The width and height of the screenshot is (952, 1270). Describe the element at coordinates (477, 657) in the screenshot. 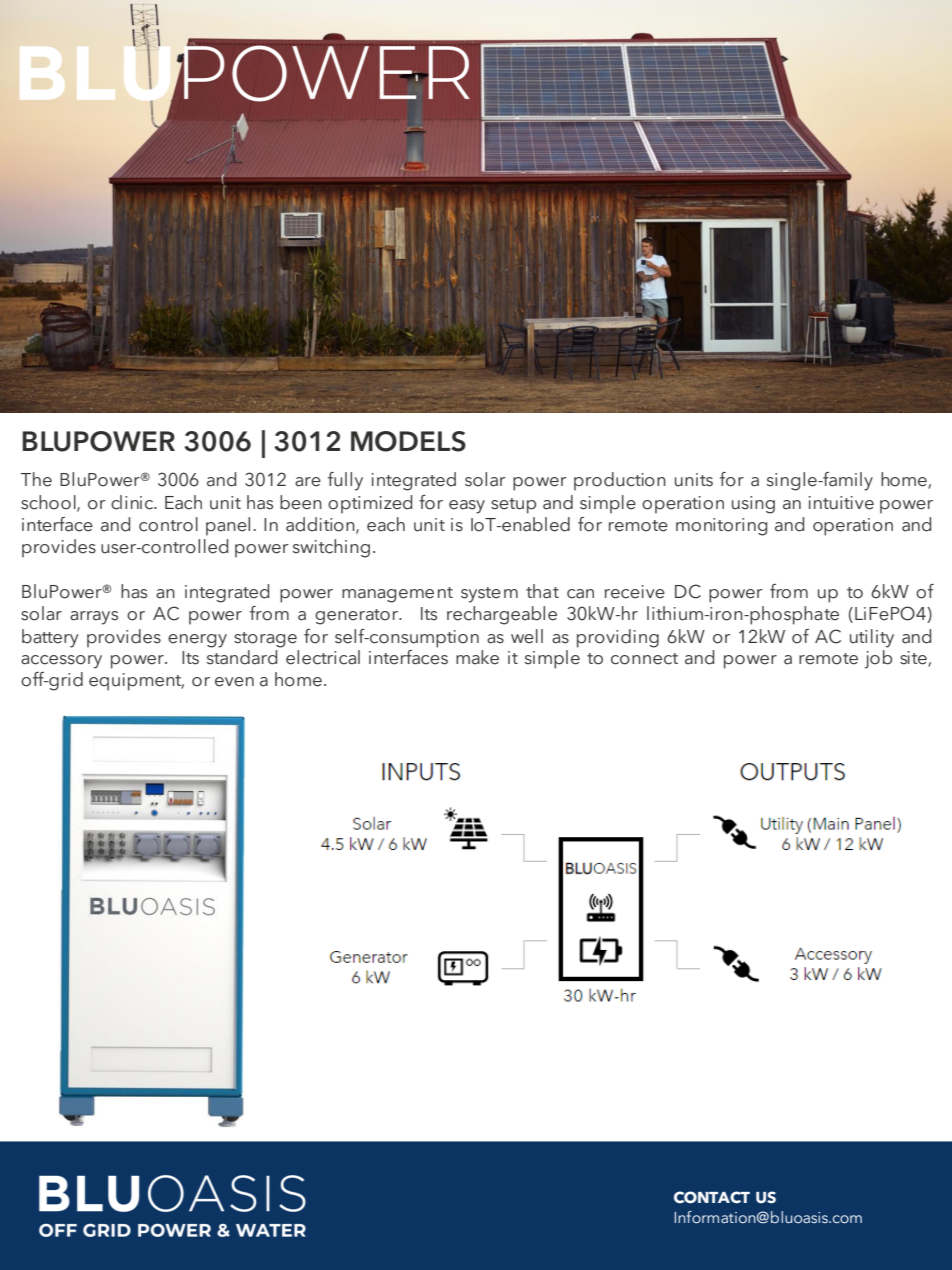

I see `make` at that location.
